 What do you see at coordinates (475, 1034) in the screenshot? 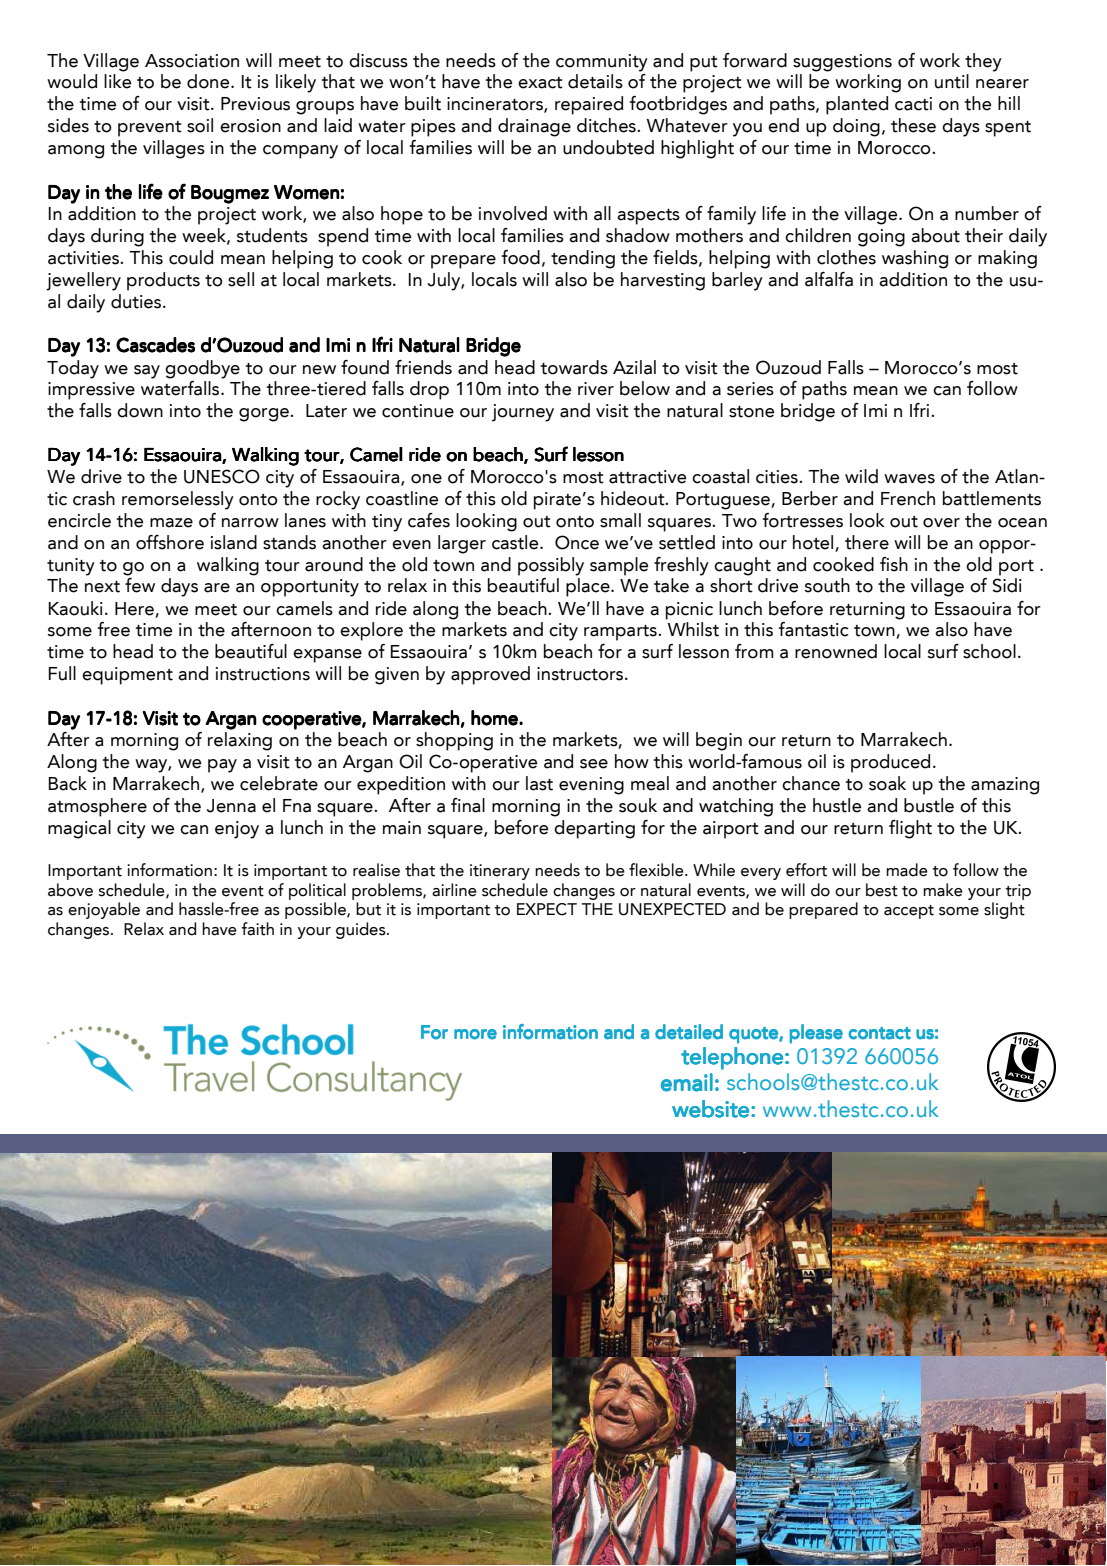
I see `more` at bounding box center [475, 1034].
